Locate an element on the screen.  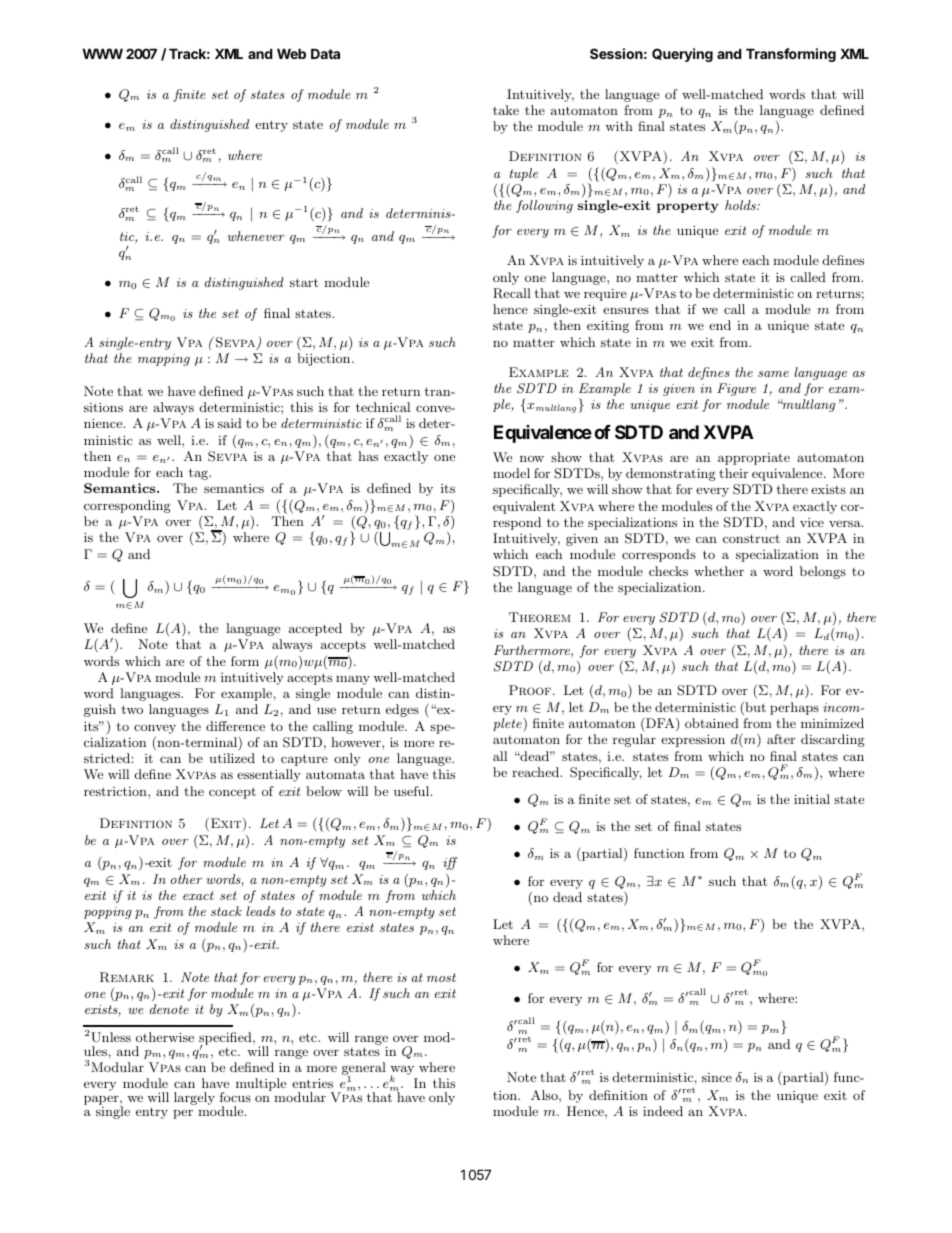
largely is located at coordinates (194, 1098).
